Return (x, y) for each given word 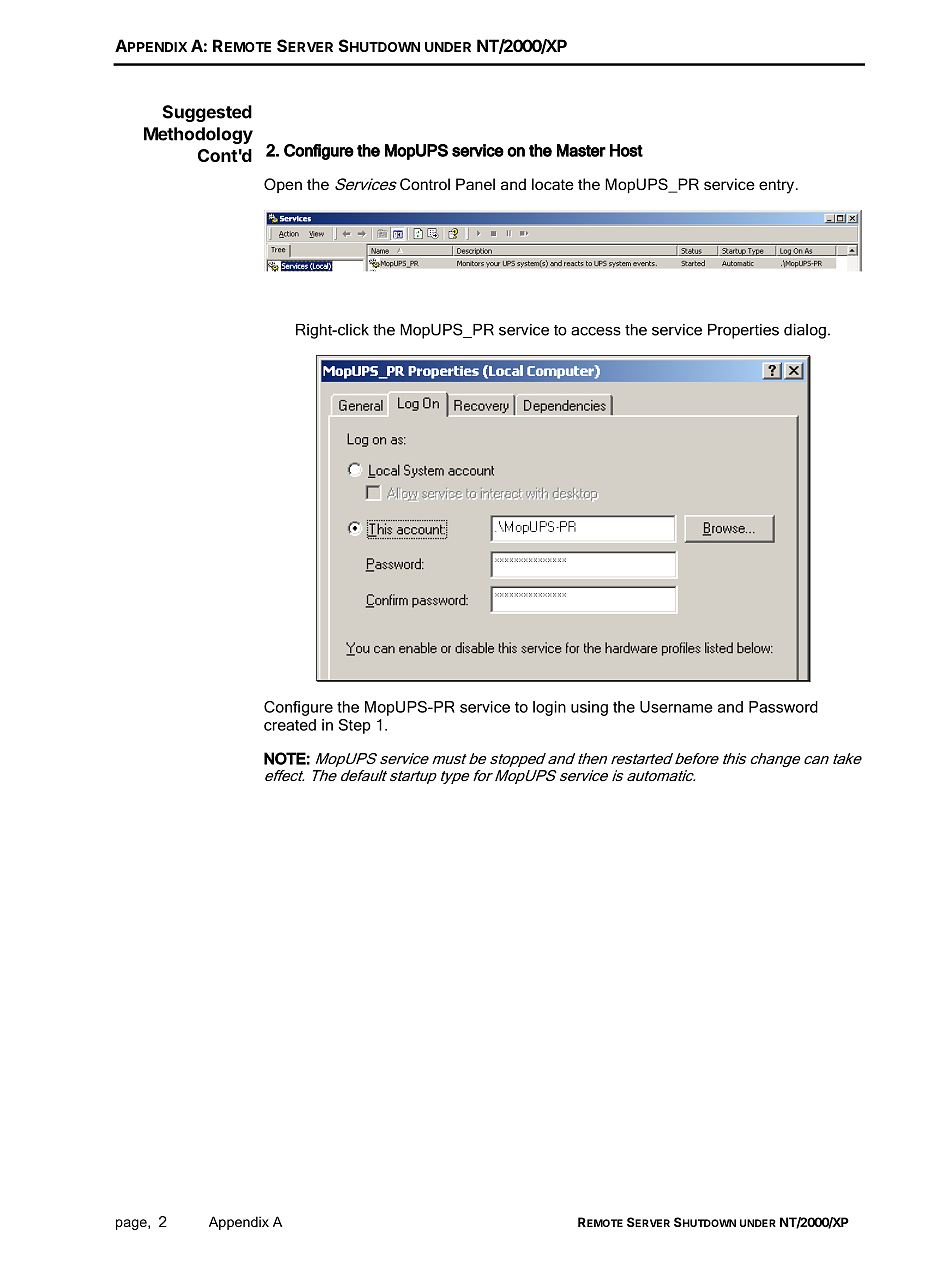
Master (581, 150)
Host (626, 150)
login (549, 708)
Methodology (198, 135)
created (290, 725)
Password (783, 707)
